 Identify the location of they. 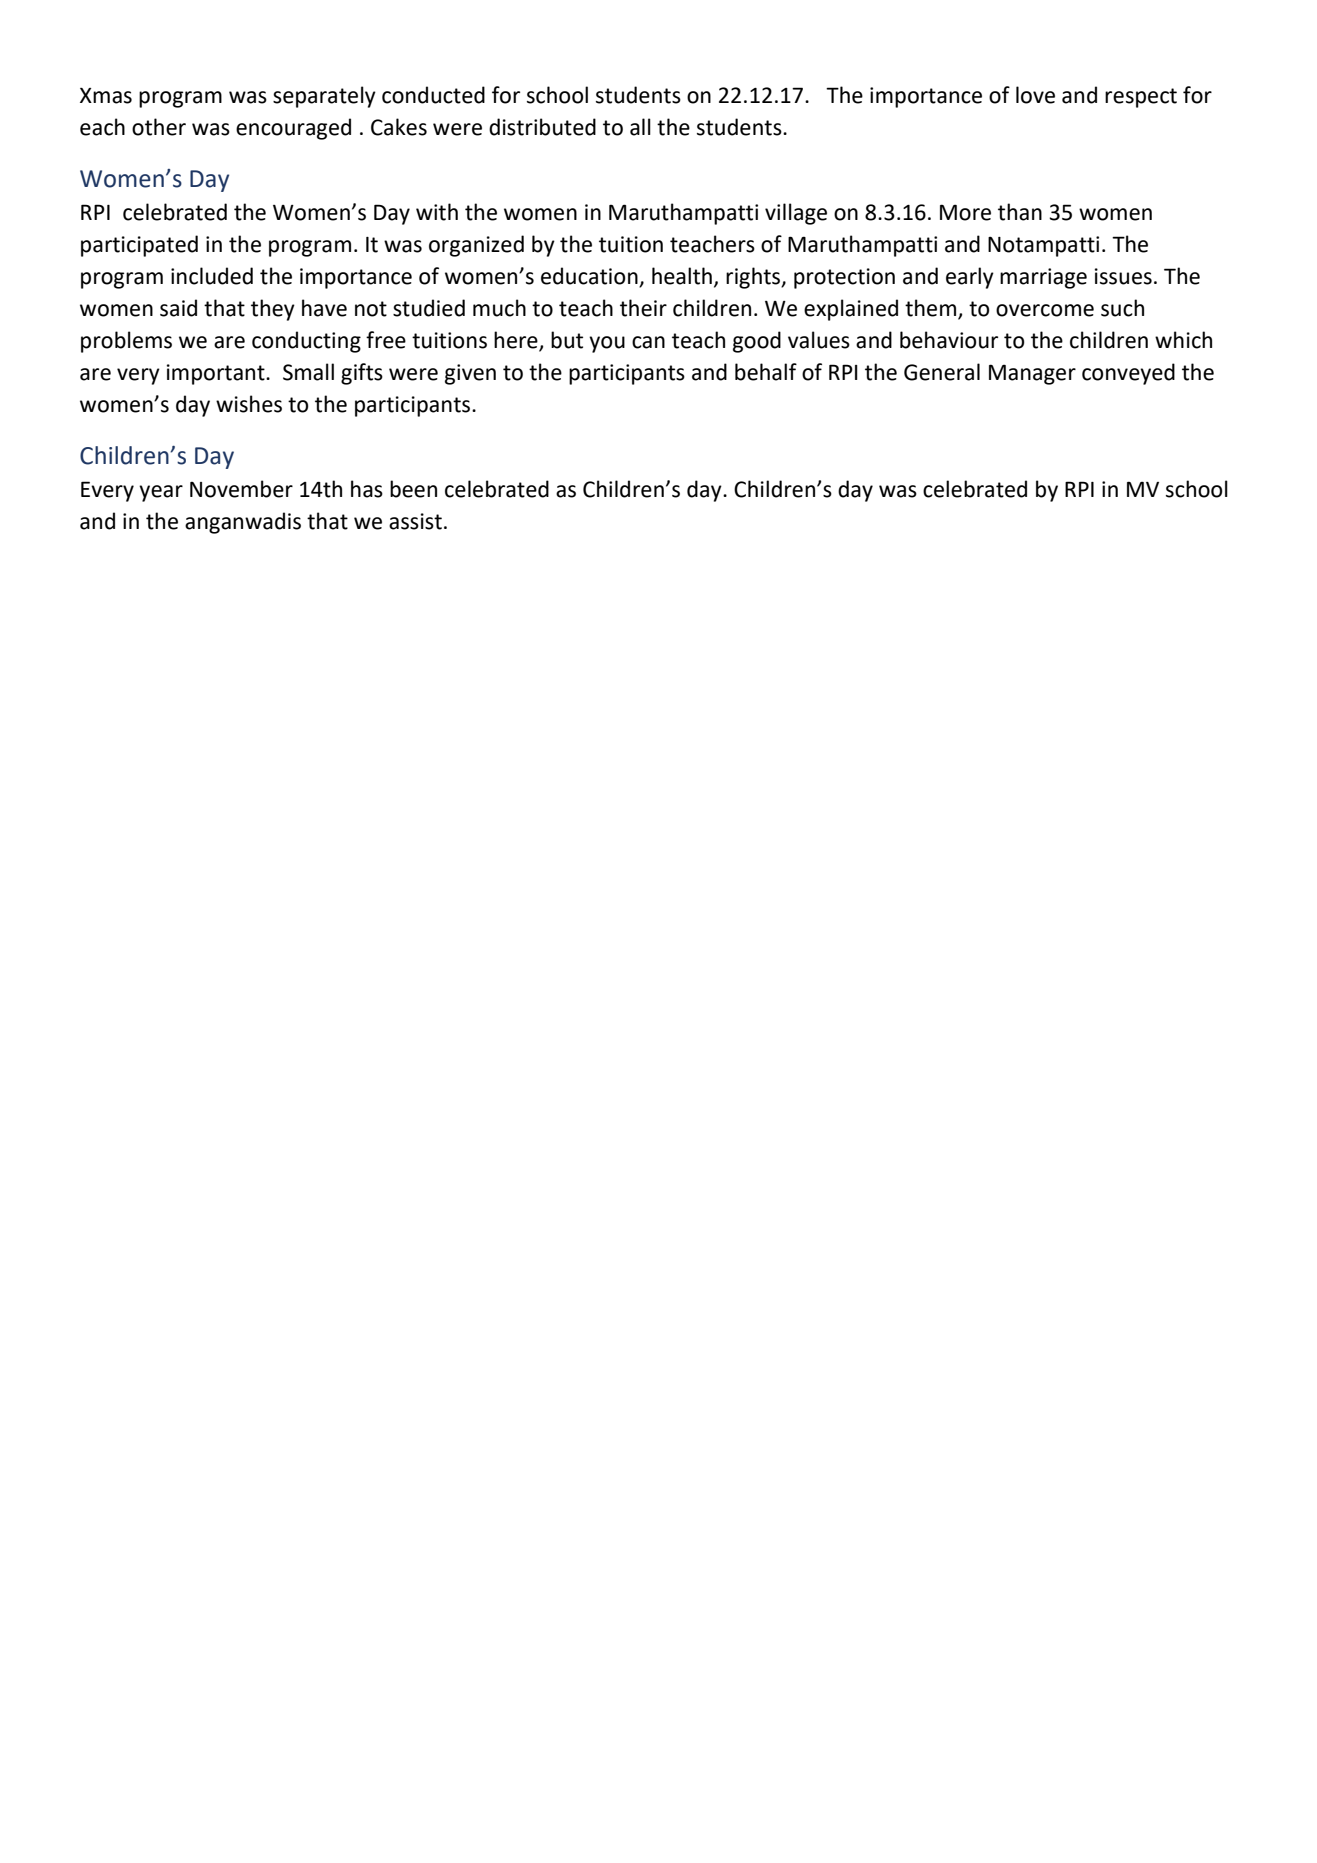
(273, 310).
